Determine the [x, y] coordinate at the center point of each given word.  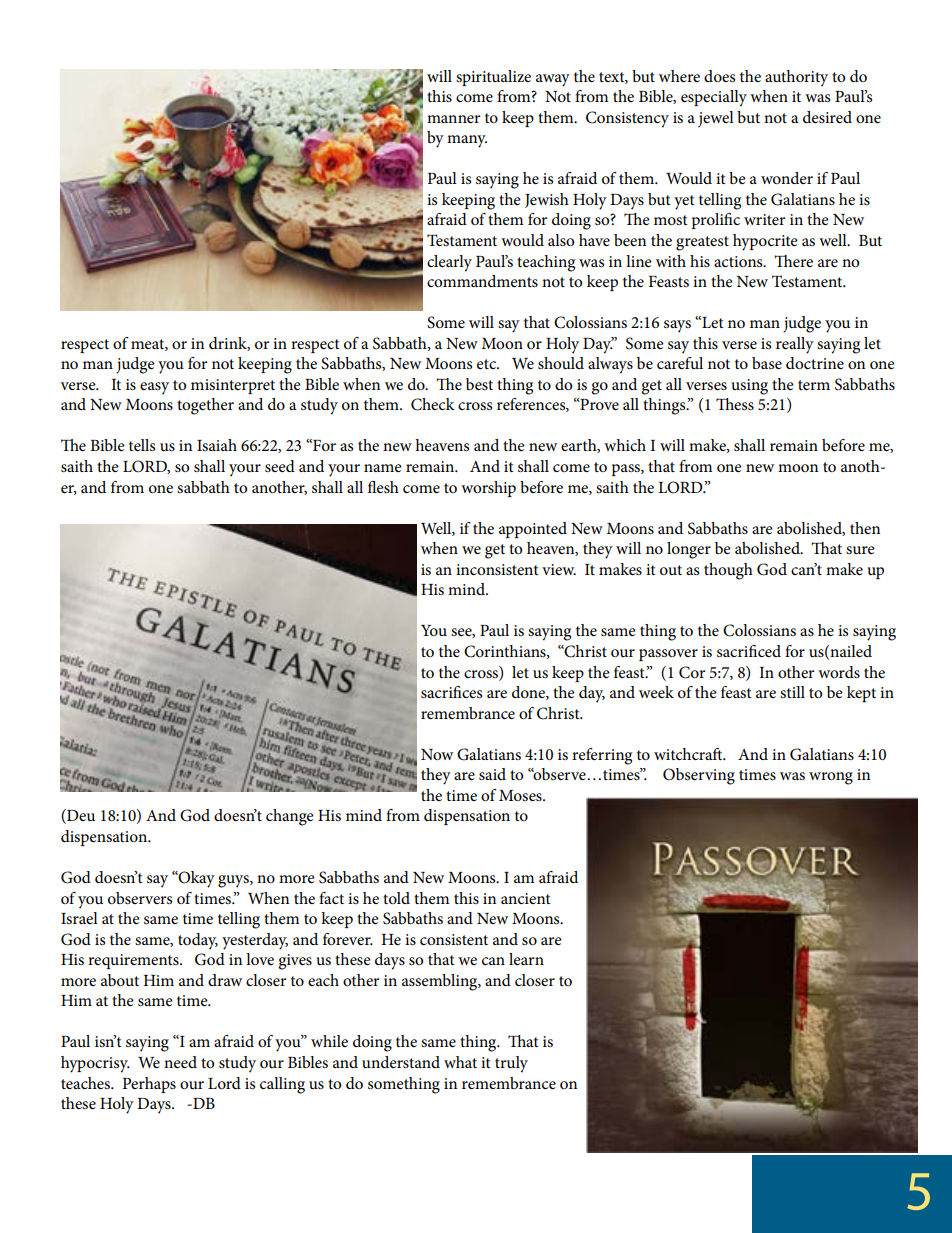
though [728, 571]
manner [453, 119]
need [180, 1062]
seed [280, 466]
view [559, 569]
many [467, 141]
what [460, 1062]
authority [796, 78]
